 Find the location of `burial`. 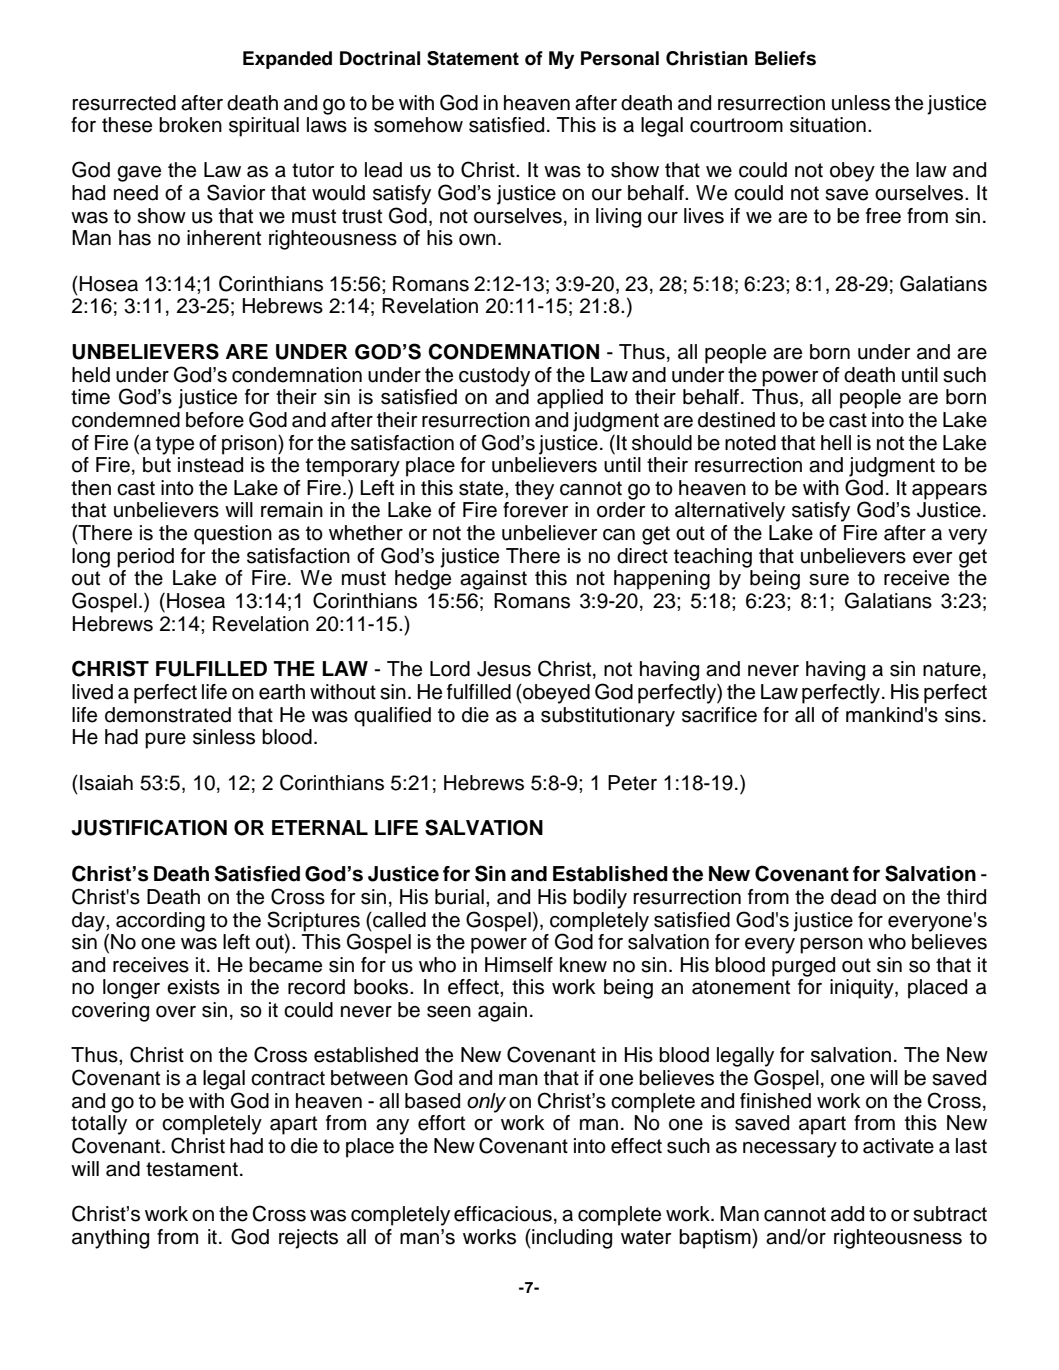

burial is located at coordinates (459, 897).
